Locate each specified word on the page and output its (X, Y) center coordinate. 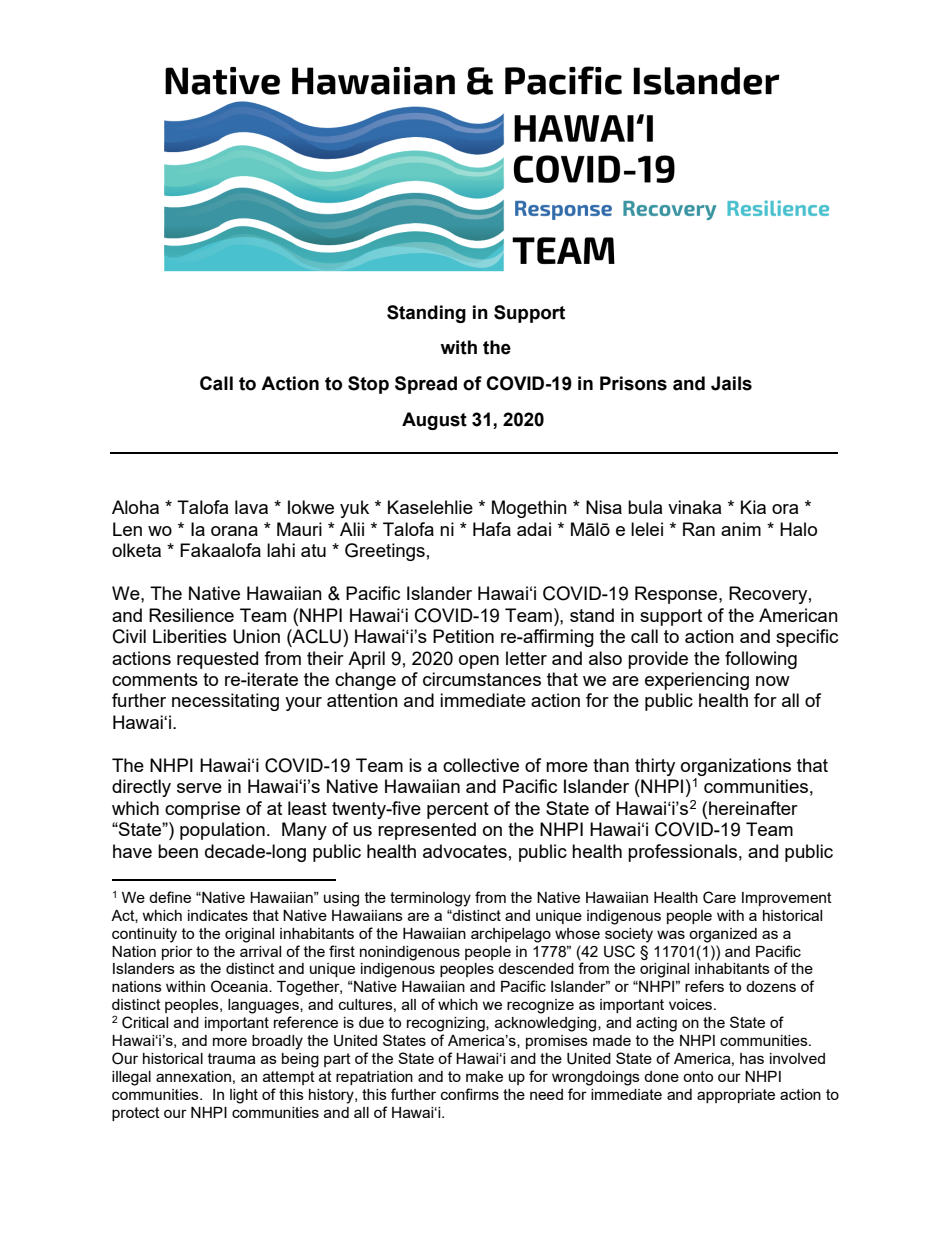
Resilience (191, 615)
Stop (368, 385)
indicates (218, 915)
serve (199, 788)
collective (481, 765)
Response (677, 595)
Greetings (385, 552)
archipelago (511, 935)
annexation (193, 1076)
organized (723, 935)
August (434, 421)
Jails (731, 383)
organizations (736, 767)
